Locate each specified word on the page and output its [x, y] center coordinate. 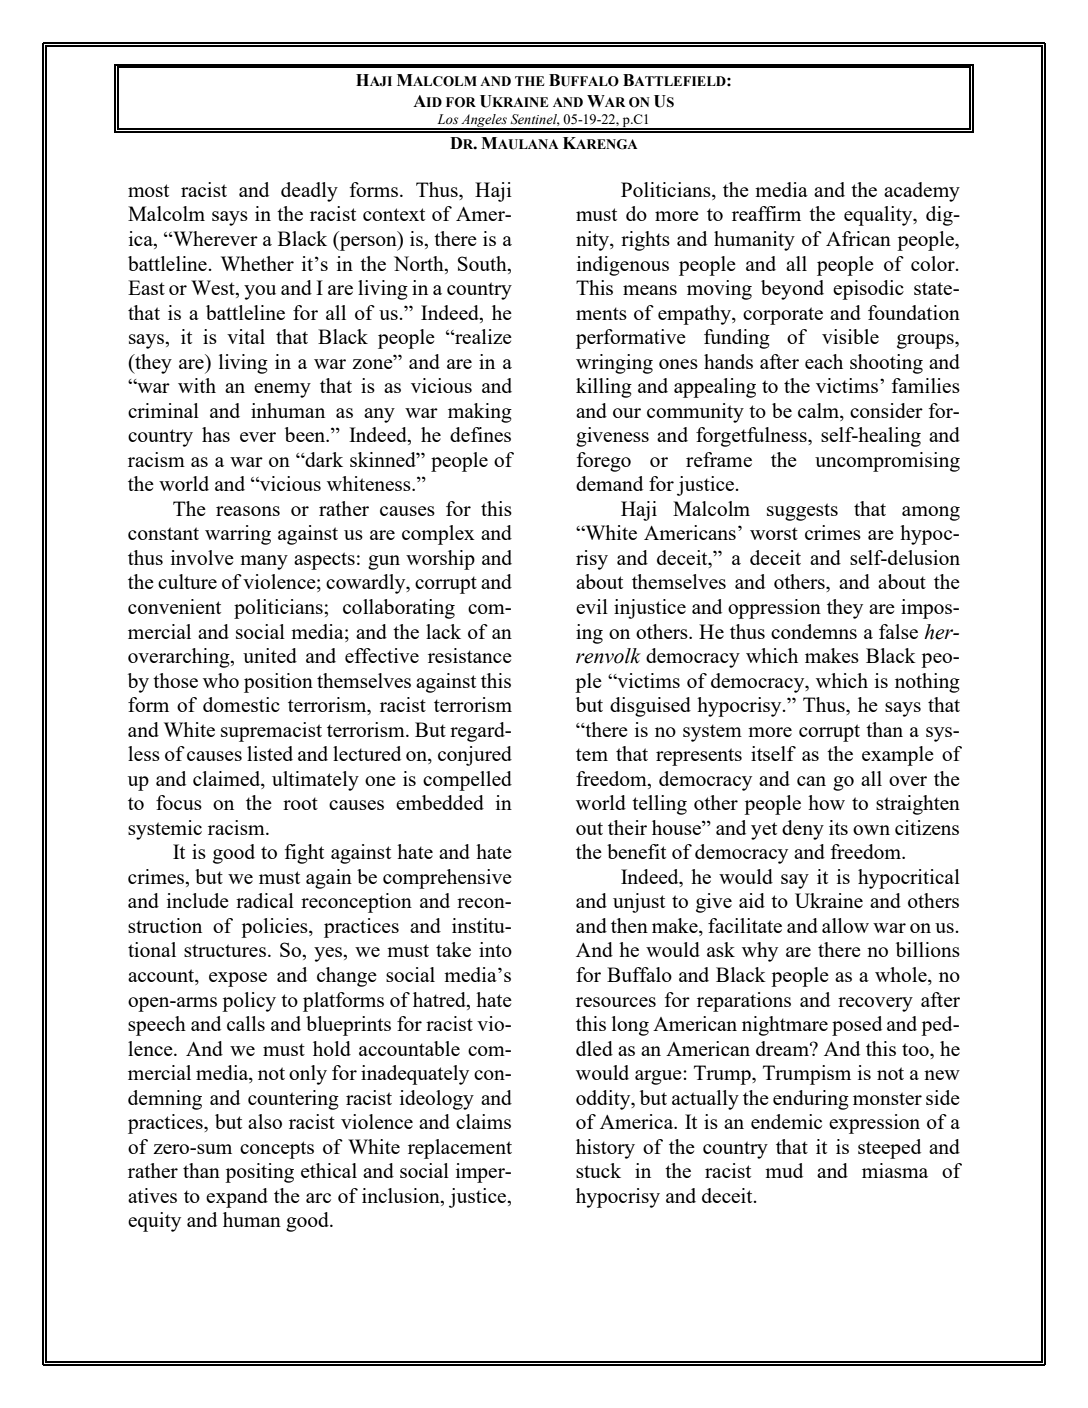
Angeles [484, 122]
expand [237, 1198]
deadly [309, 192]
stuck [598, 1170]
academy [922, 192]
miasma [895, 1170]
